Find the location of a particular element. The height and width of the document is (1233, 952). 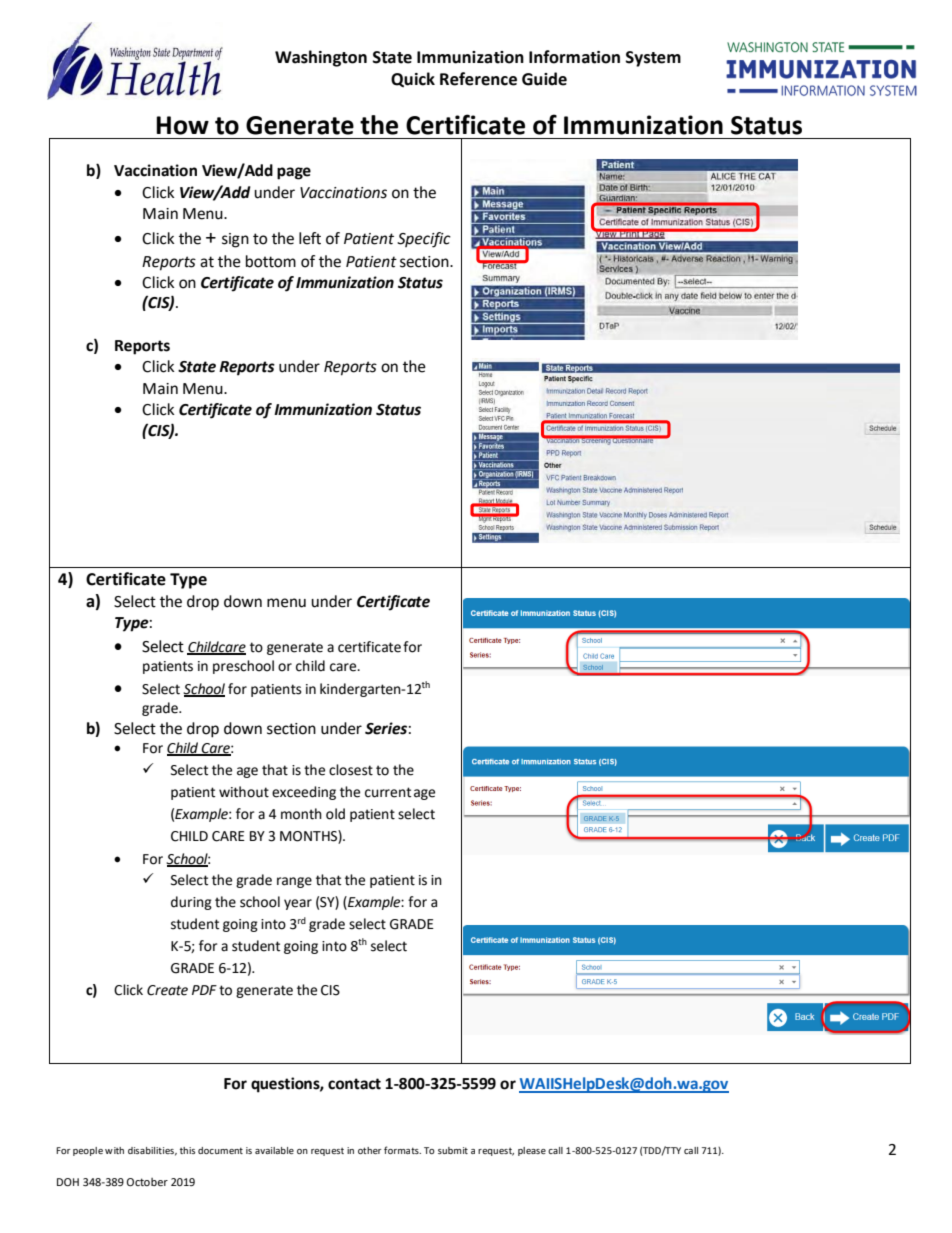

Quick is located at coordinates (413, 80).
